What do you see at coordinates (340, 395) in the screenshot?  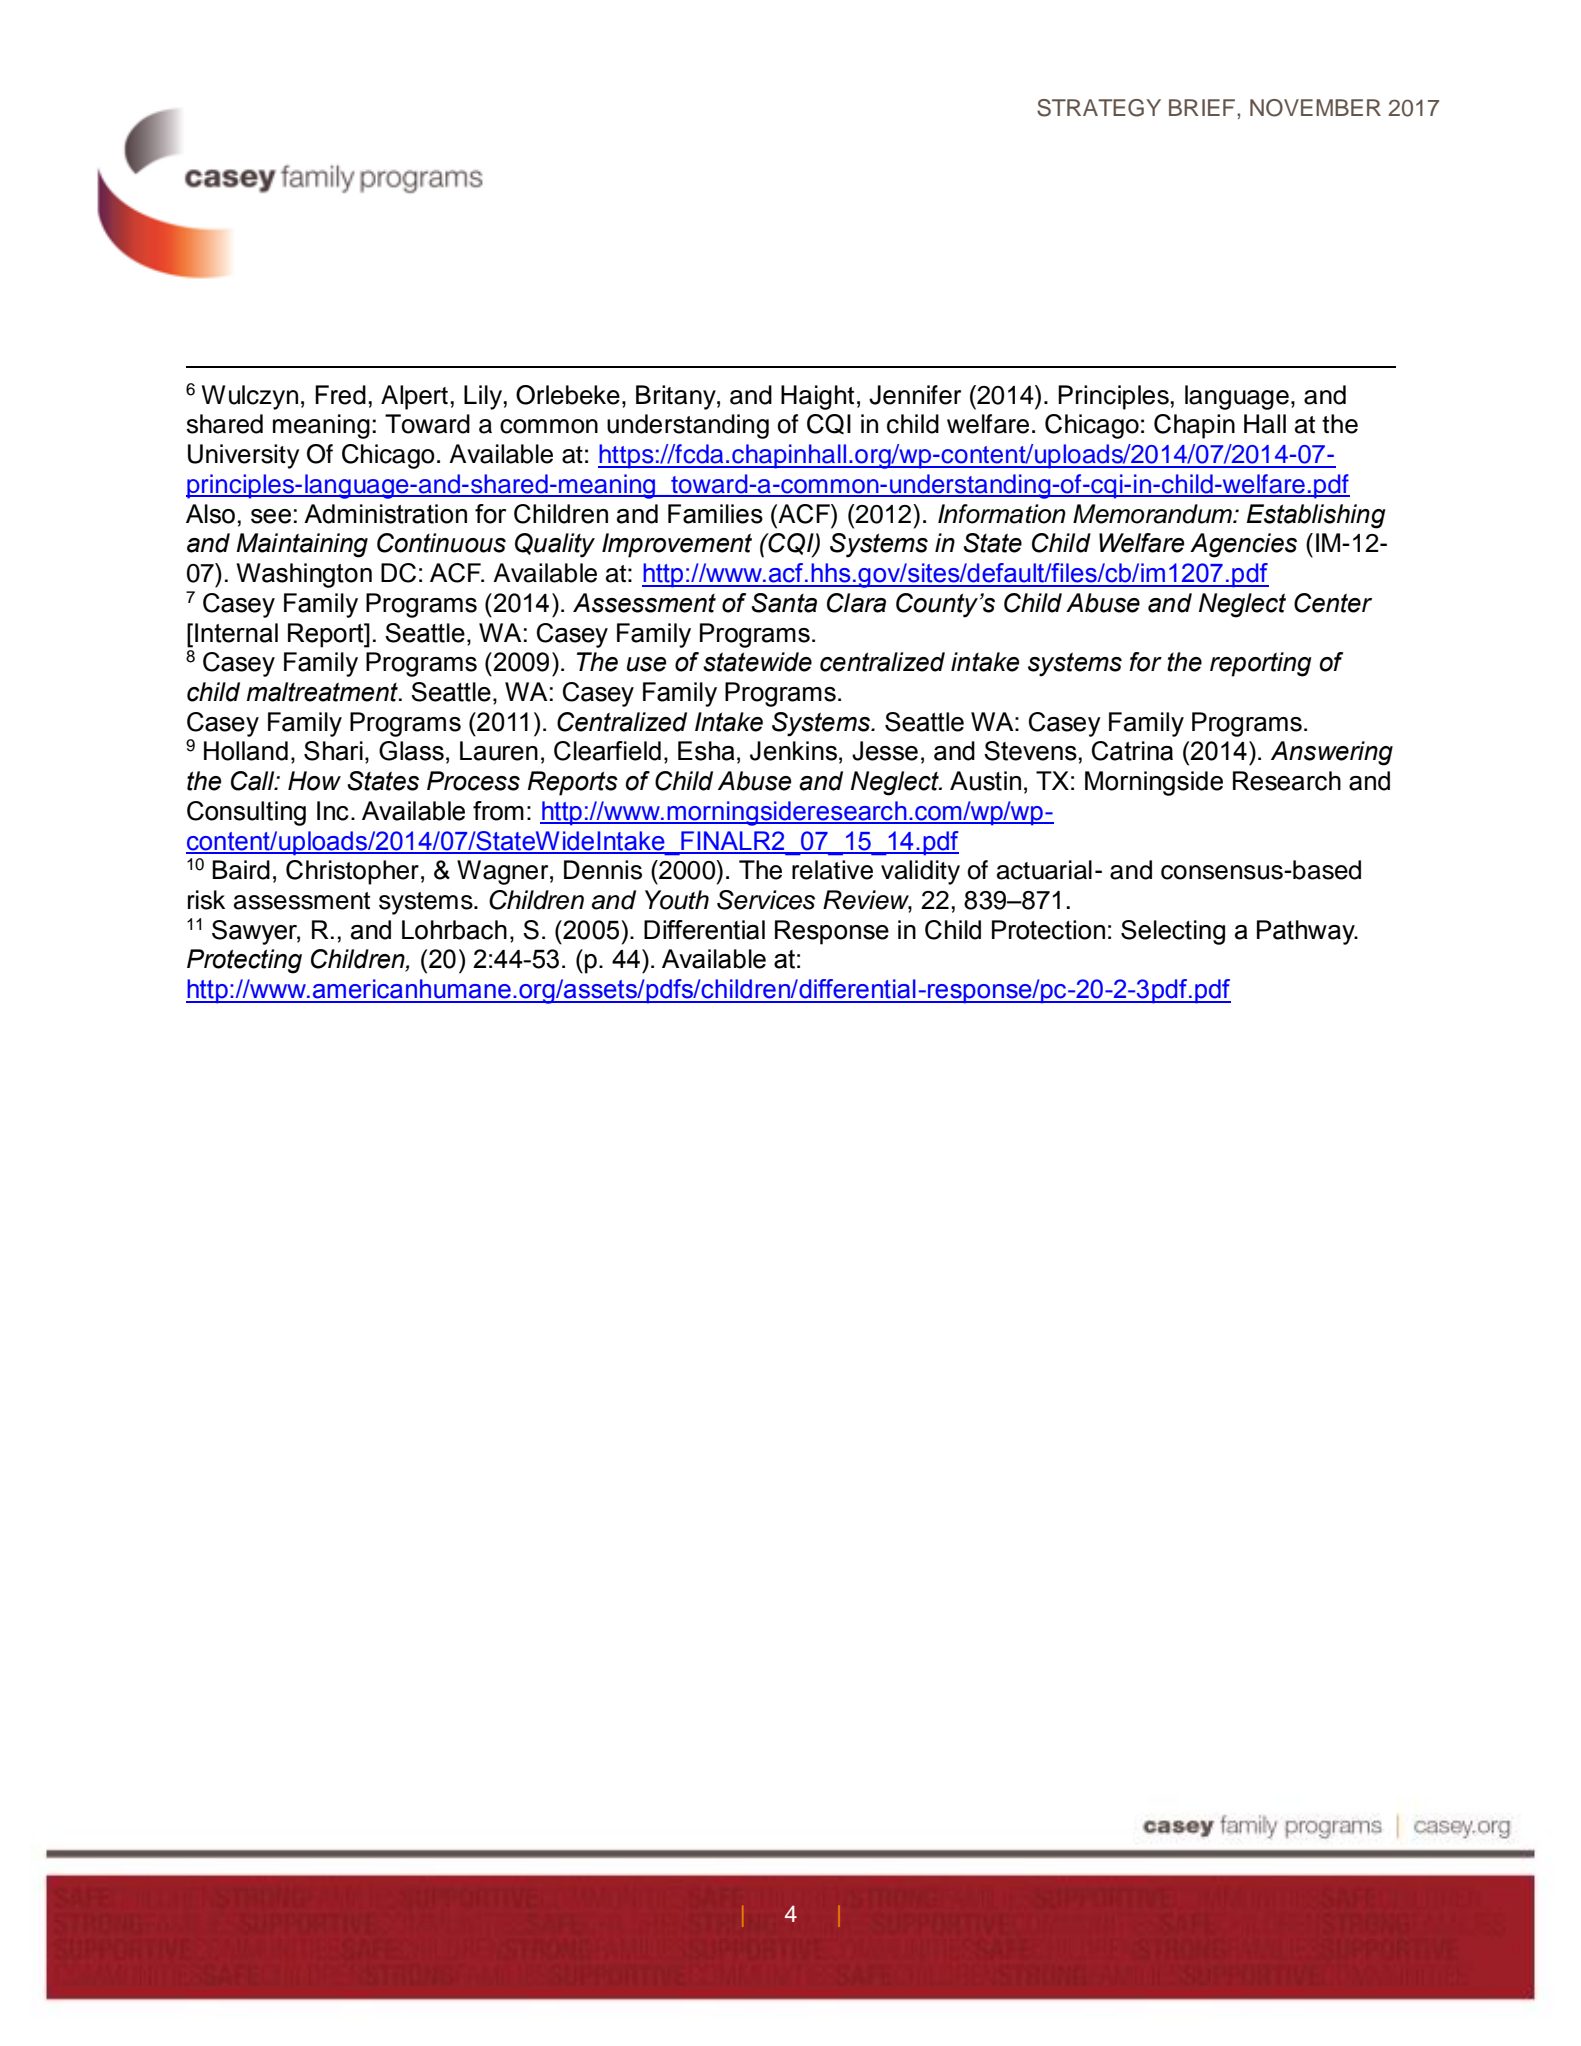 I see `Fred` at bounding box center [340, 395].
